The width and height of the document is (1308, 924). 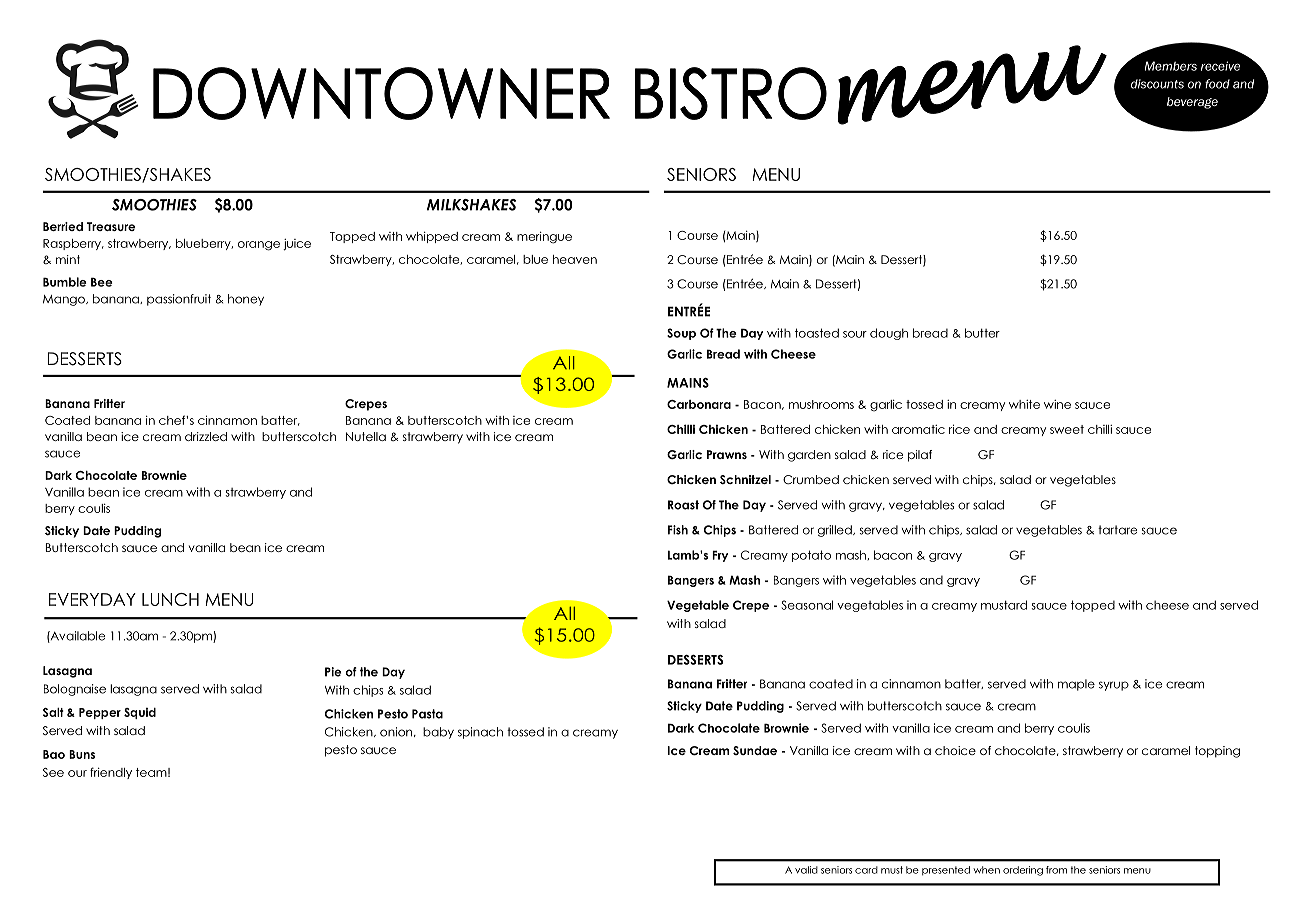 What do you see at coordinates (544, 238) in the document?
I see `meringue` at bounding box center [544, 238].
